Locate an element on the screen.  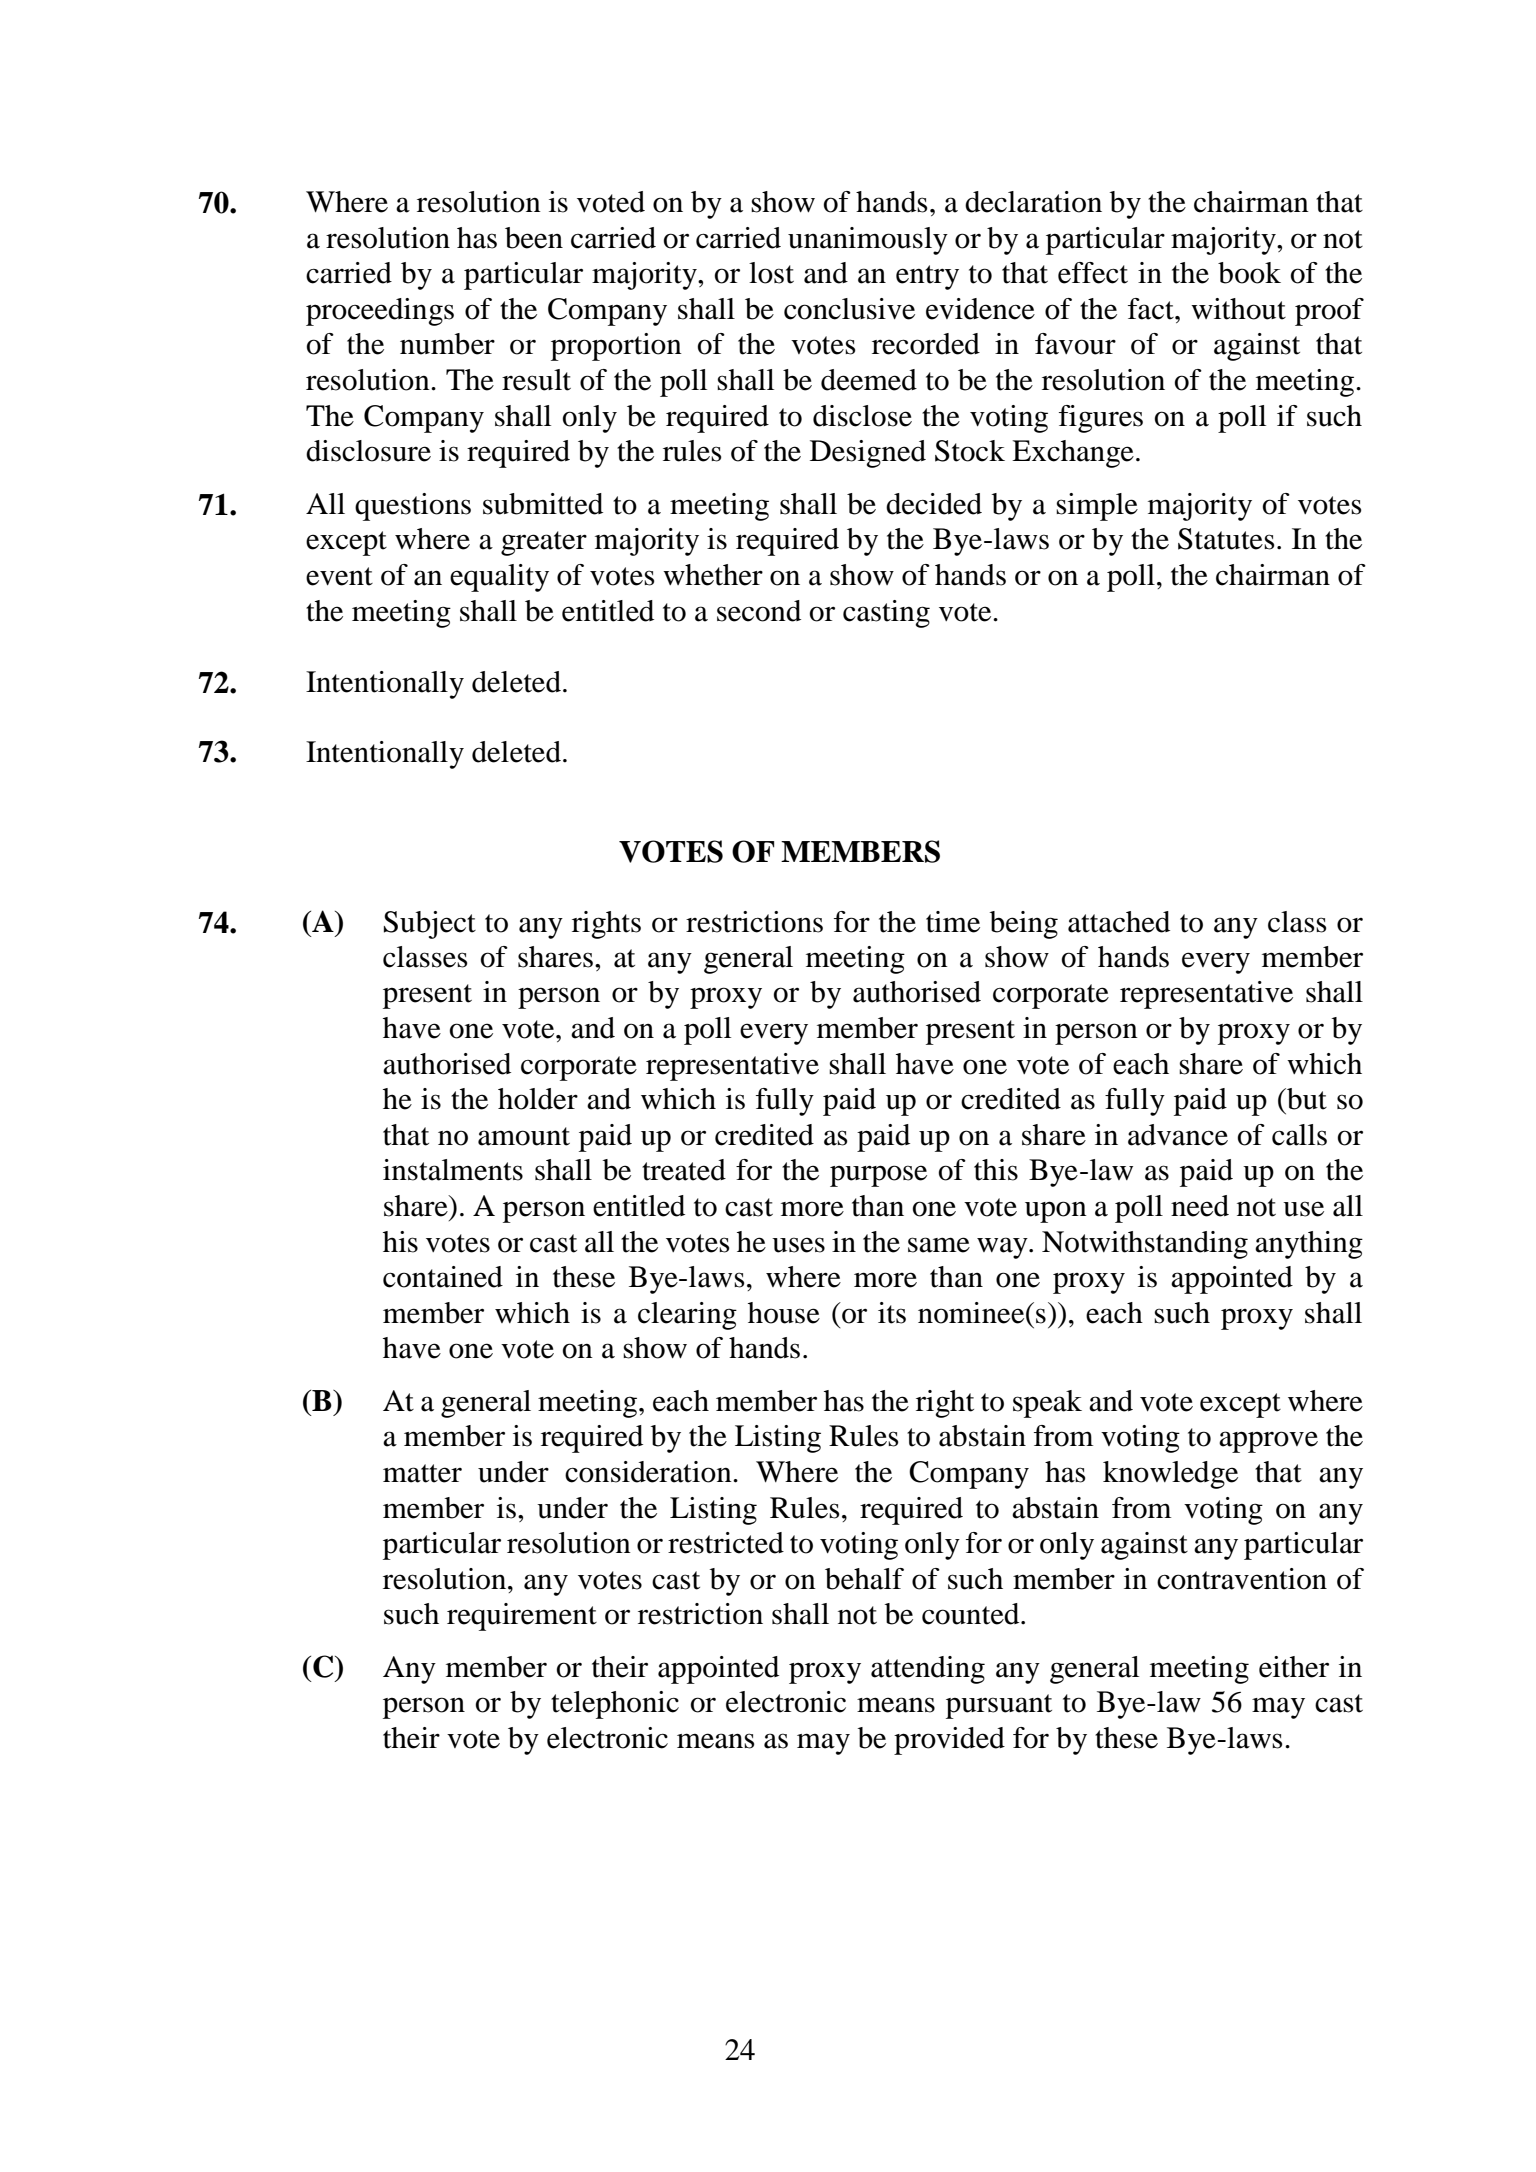
book is located at coordinates (1249, 273).
